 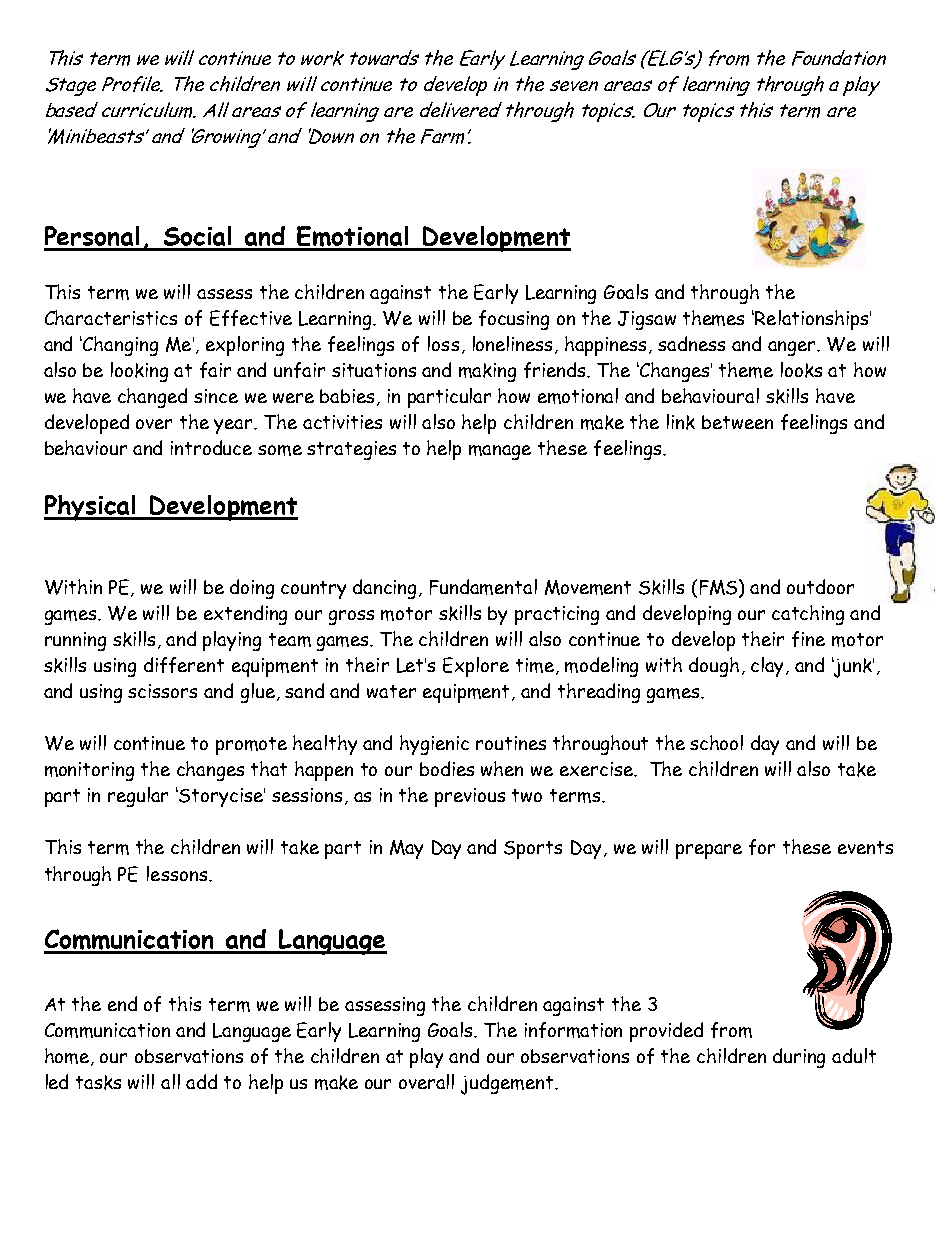 I want to click on prepare, so click(x=709, y=851).
